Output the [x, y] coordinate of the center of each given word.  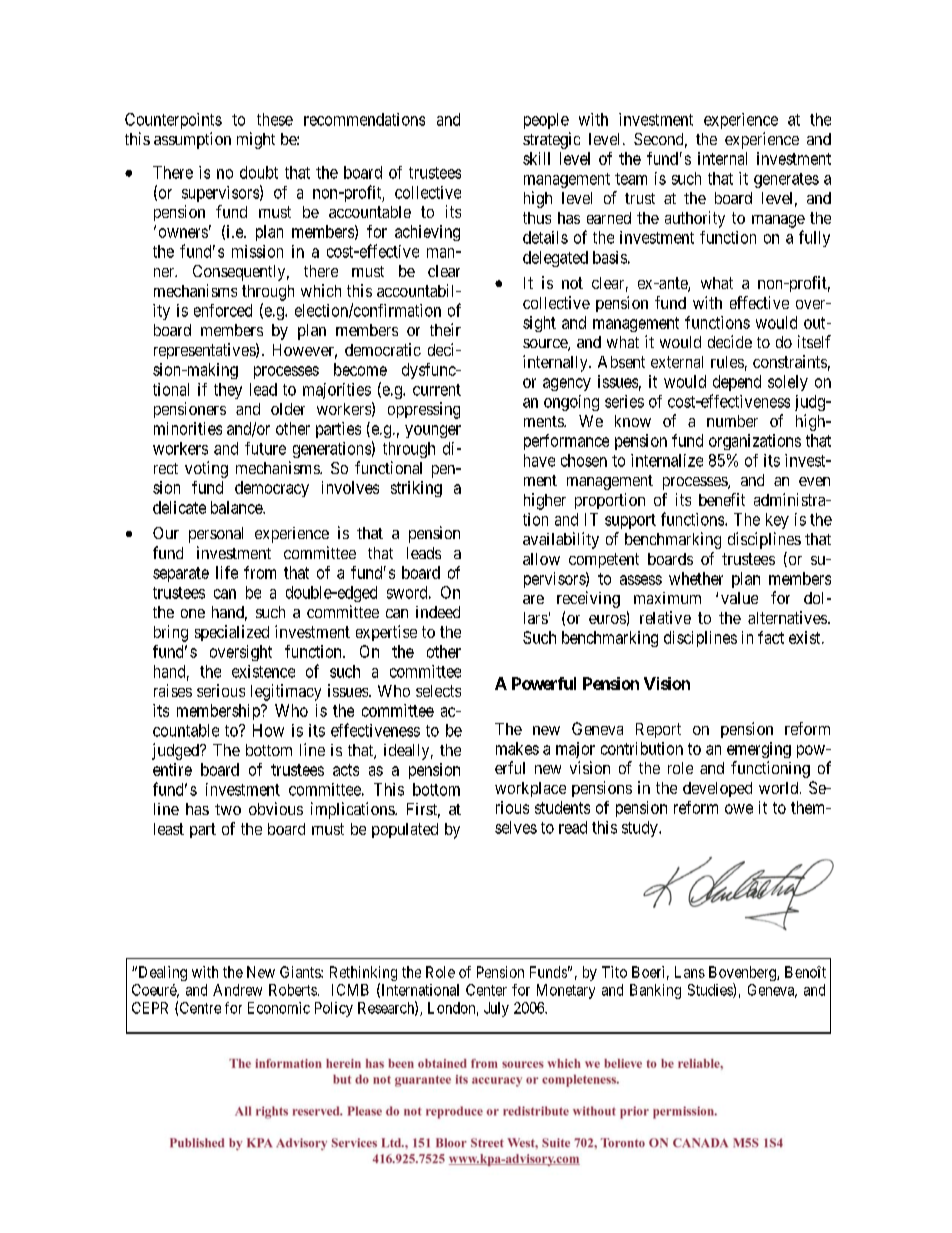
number [732, 421]
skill [536, 158]
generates [786, 180]
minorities [188, 428]
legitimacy [286, 692]
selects [438, 691]
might [256, 140]
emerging [759, 750]
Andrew [237, 990]
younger [433, 431]
